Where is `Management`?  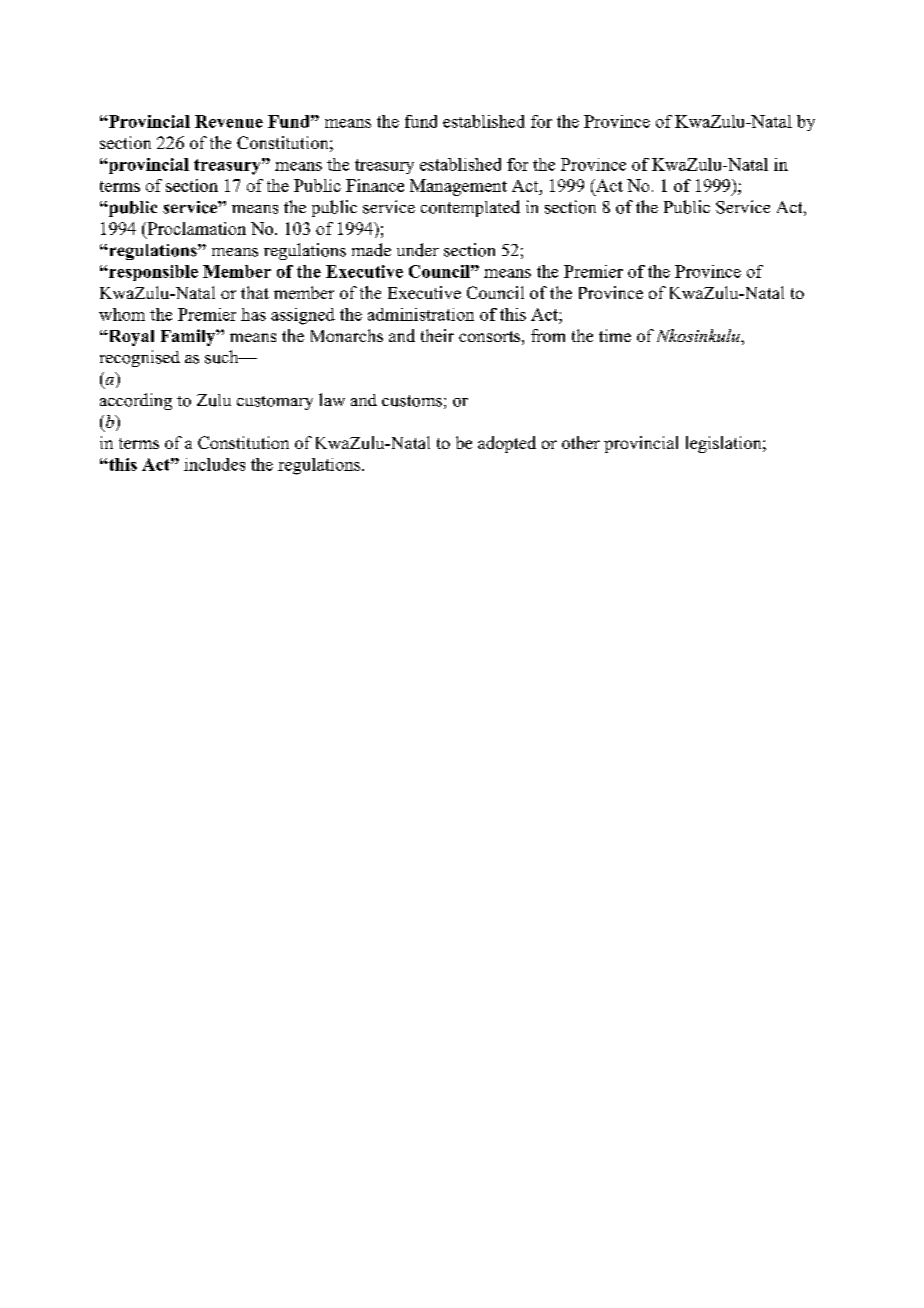
Management is located at coordinates (458, 187).
